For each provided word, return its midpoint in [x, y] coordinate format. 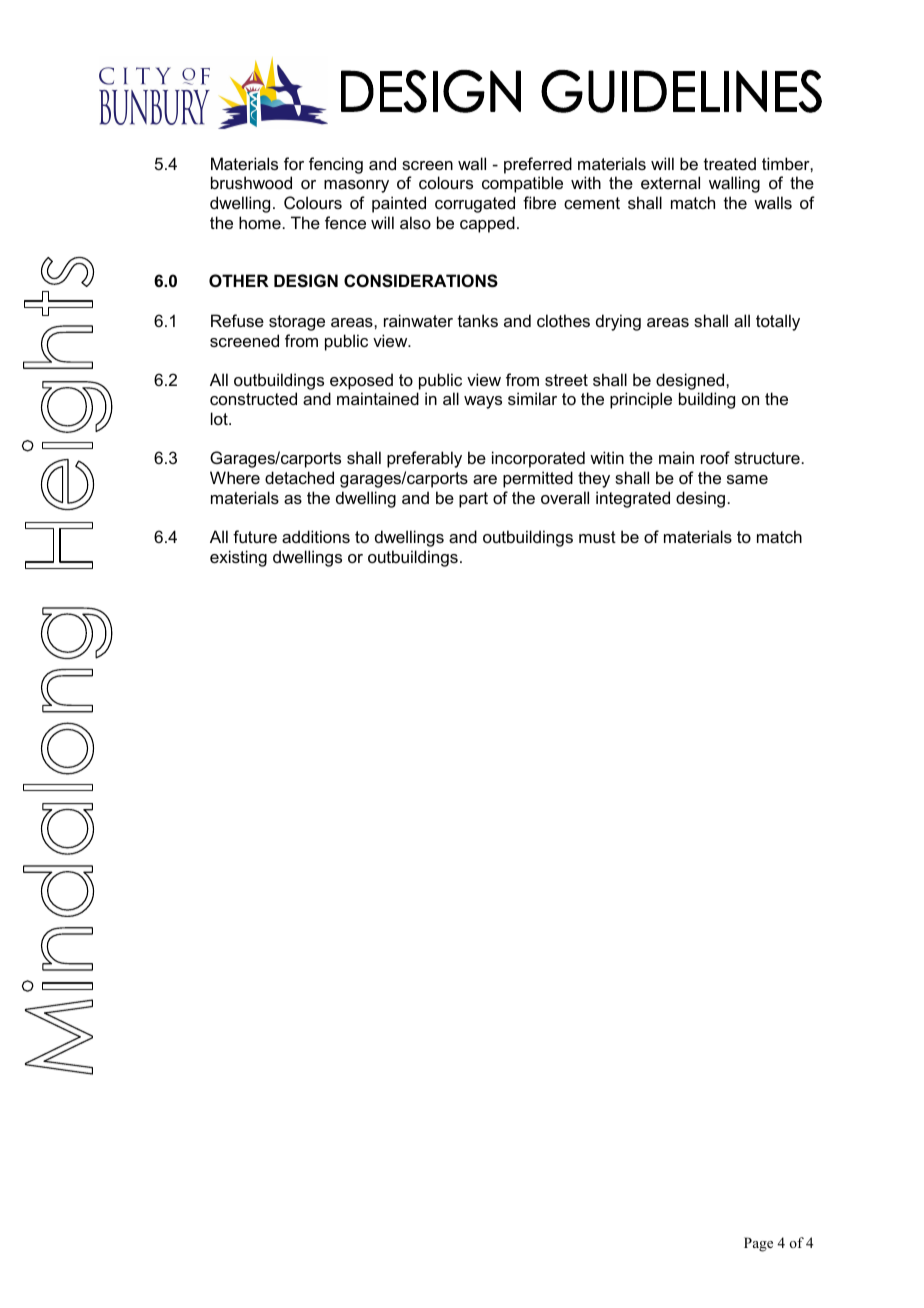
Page [758, 1244]
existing [238, 558]
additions [316, 536]
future [255, 536]
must [597, 537]
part [473, 500]
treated [730, 163]
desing [700, 499]
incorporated [538, 459]
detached [299, 477]
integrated [633, 499]
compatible [522, 184]
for [294, 163]
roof [715, 457]
